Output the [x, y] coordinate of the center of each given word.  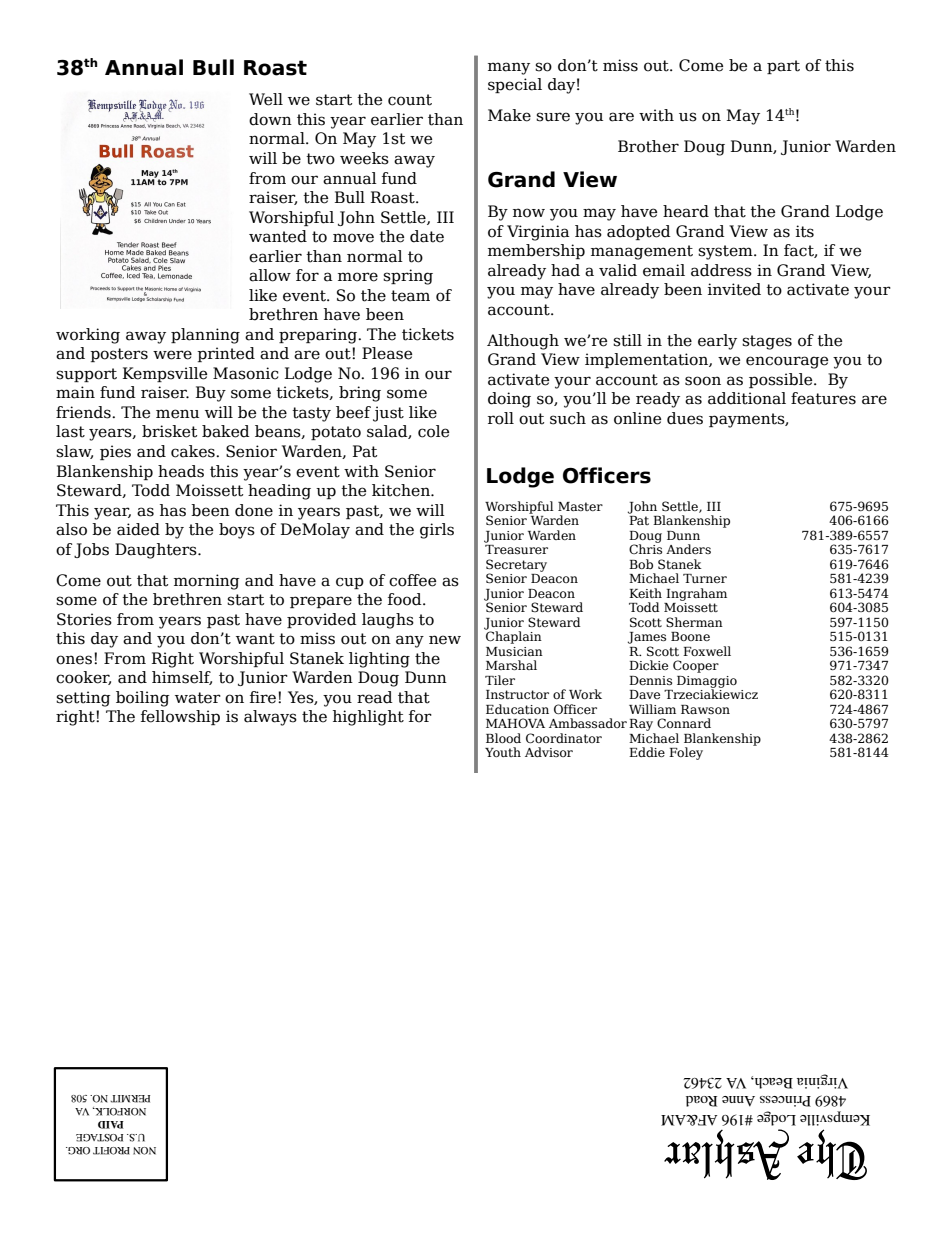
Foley [686, 753]
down [270, 119]
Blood [503, 738]
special [515, 85]
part [783, 67]
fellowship [180, 717]
